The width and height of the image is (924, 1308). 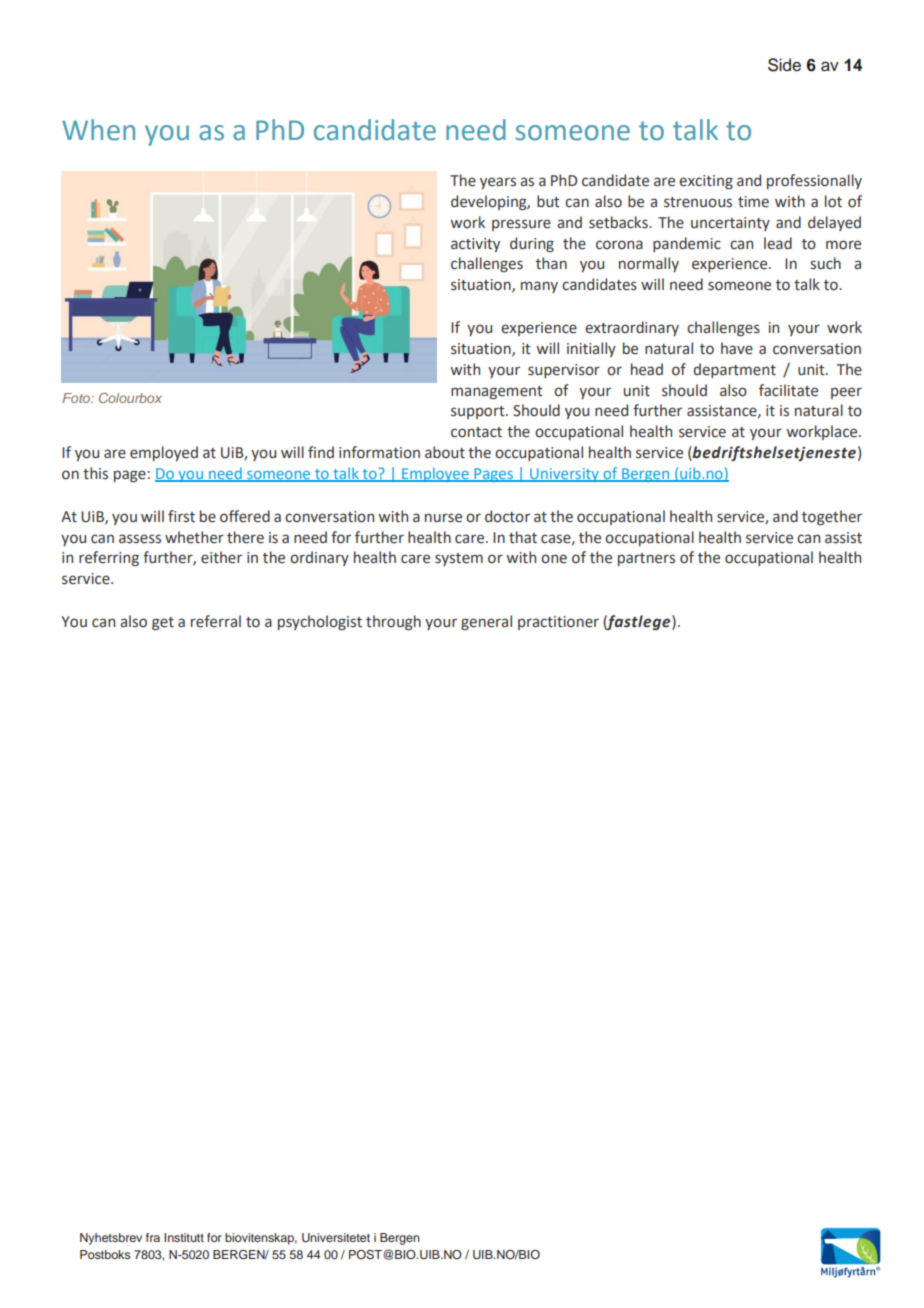 I want to click on general, so click(x=486, y=622).
